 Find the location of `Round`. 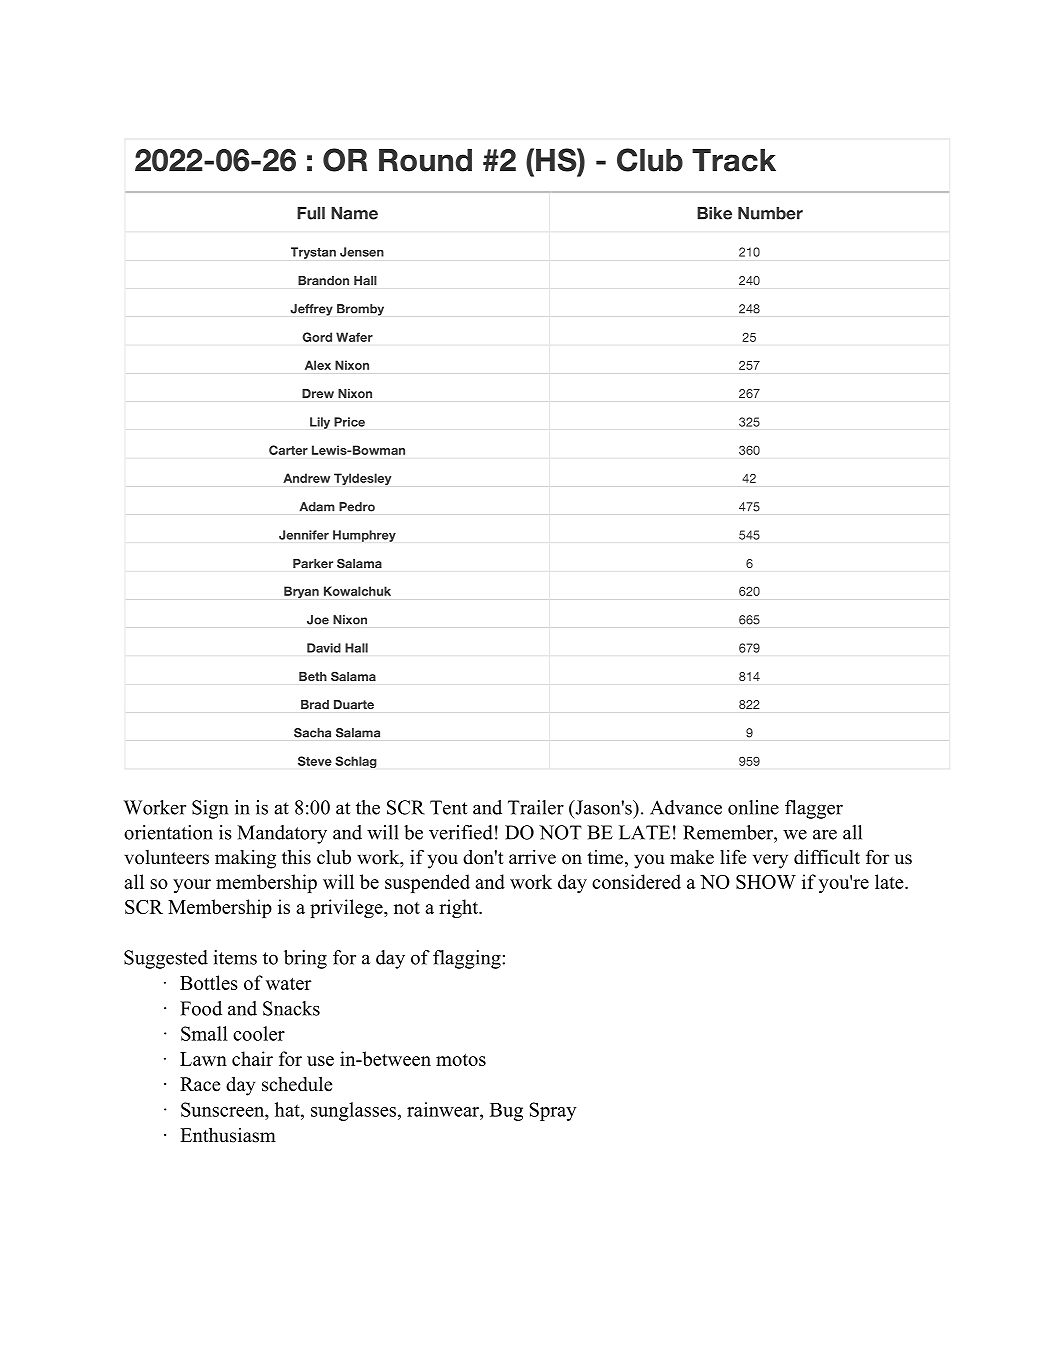

Round is located at coordinates (425, 160).
